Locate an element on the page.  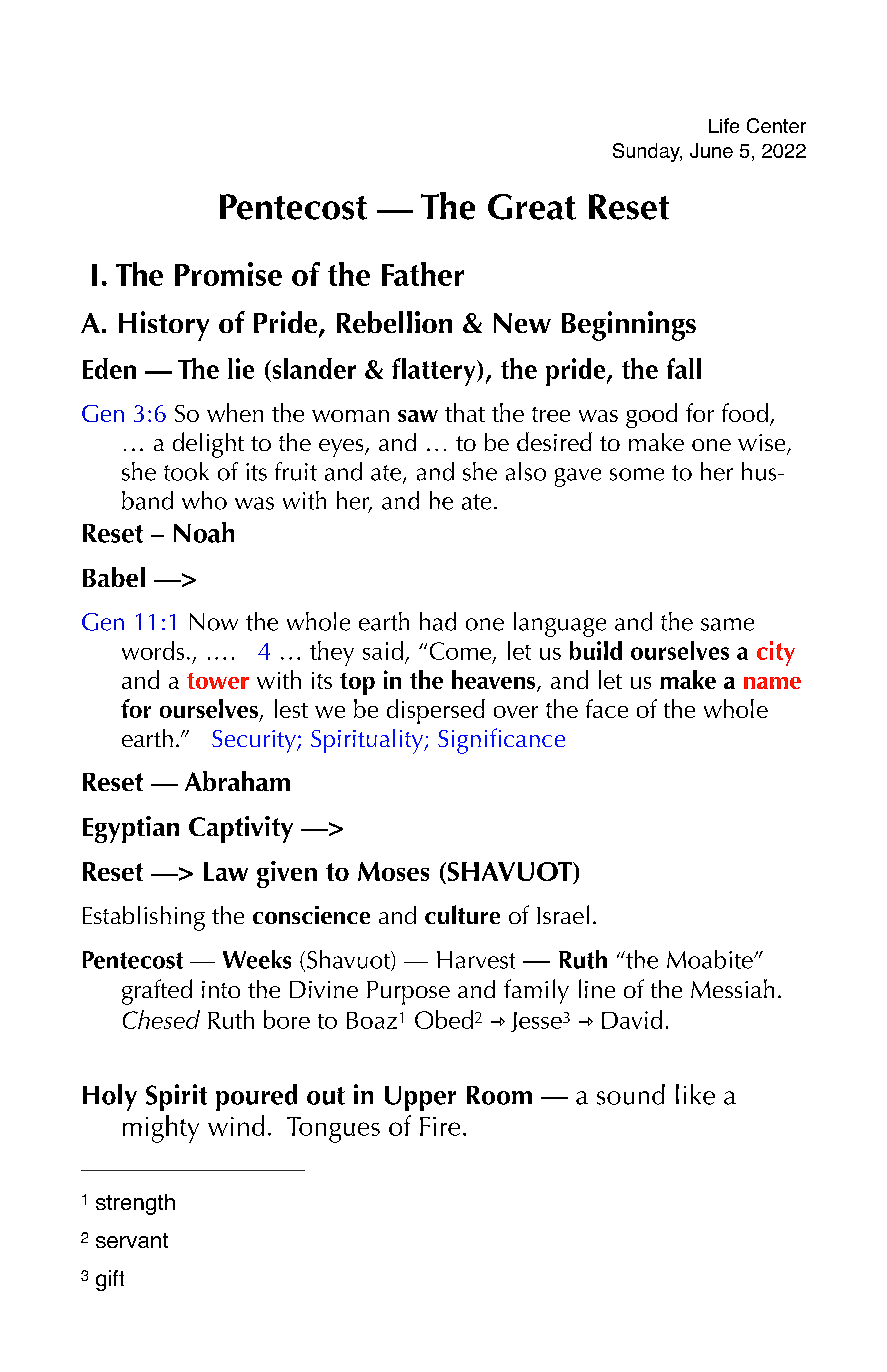
like is located at coordinates (695, 1094).
